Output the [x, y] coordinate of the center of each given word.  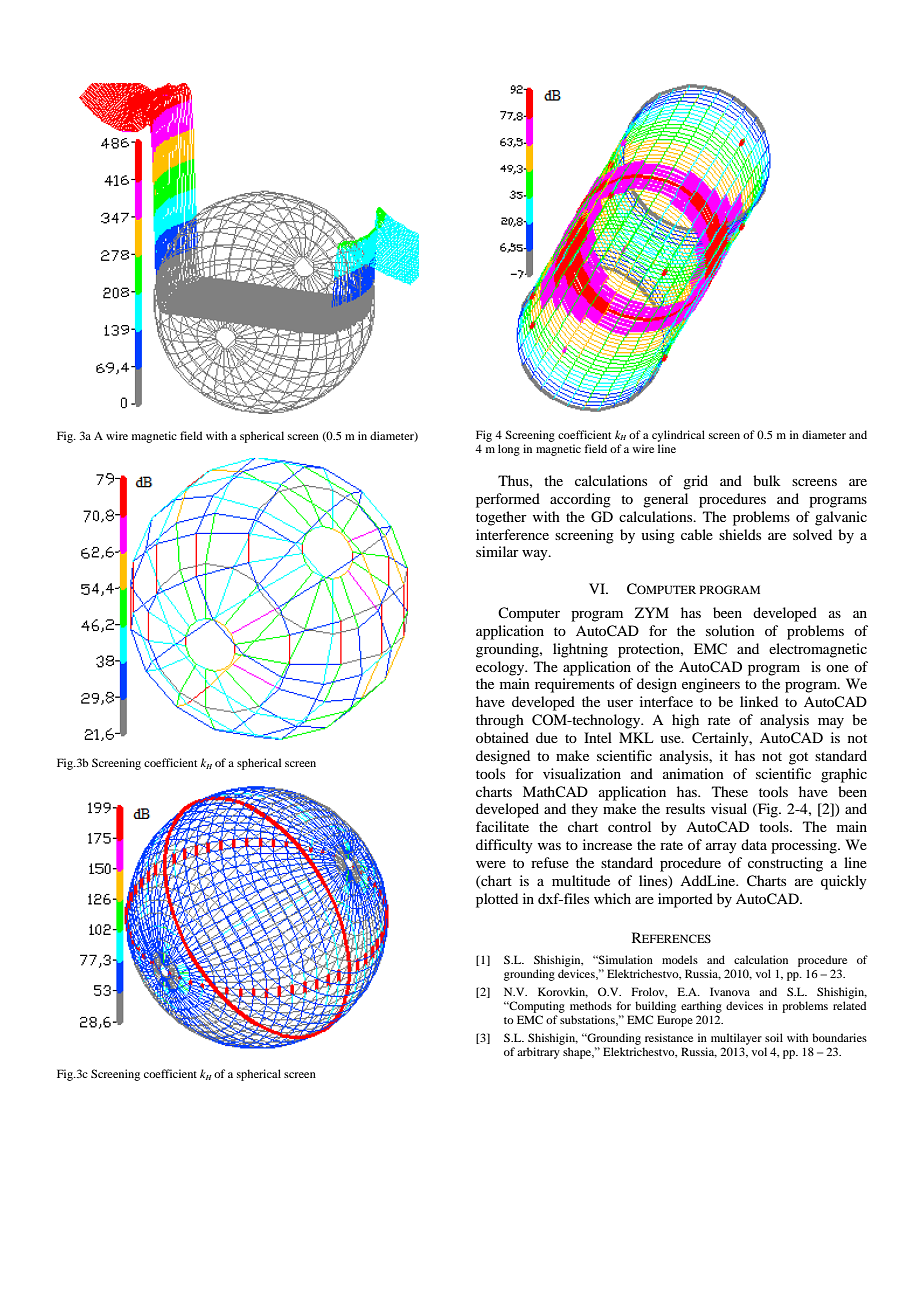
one [837, 668]
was [549, 846]
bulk [767, 480]
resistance [669, 1037]
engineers [711, 685]
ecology [501, 668]
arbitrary [538, 1053]
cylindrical [678, 436]
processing [805, 846]
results [685, 808]
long [509, 450]
